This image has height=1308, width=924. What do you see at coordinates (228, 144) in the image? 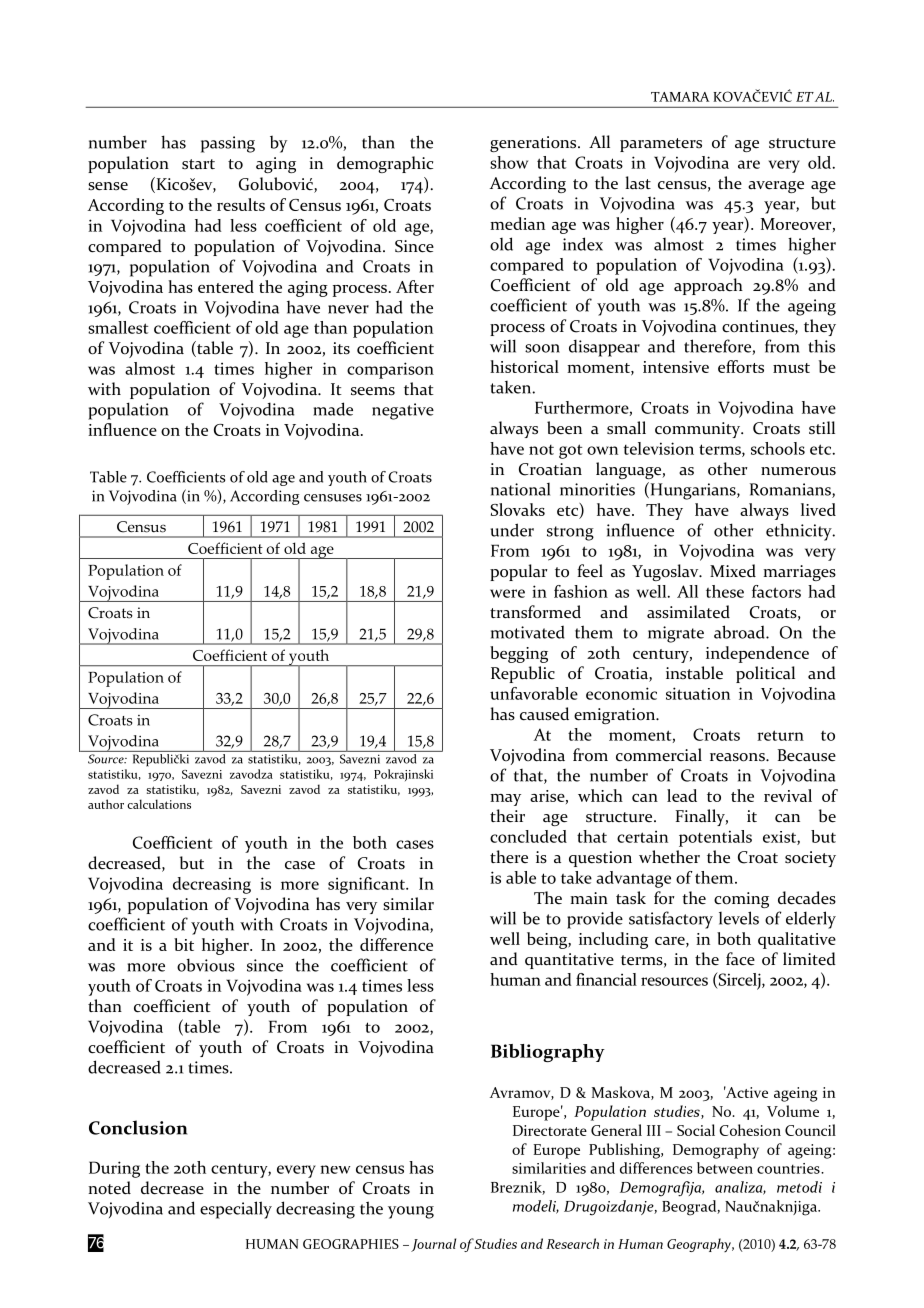
I see `passing` at bounding box center [228, 144].
